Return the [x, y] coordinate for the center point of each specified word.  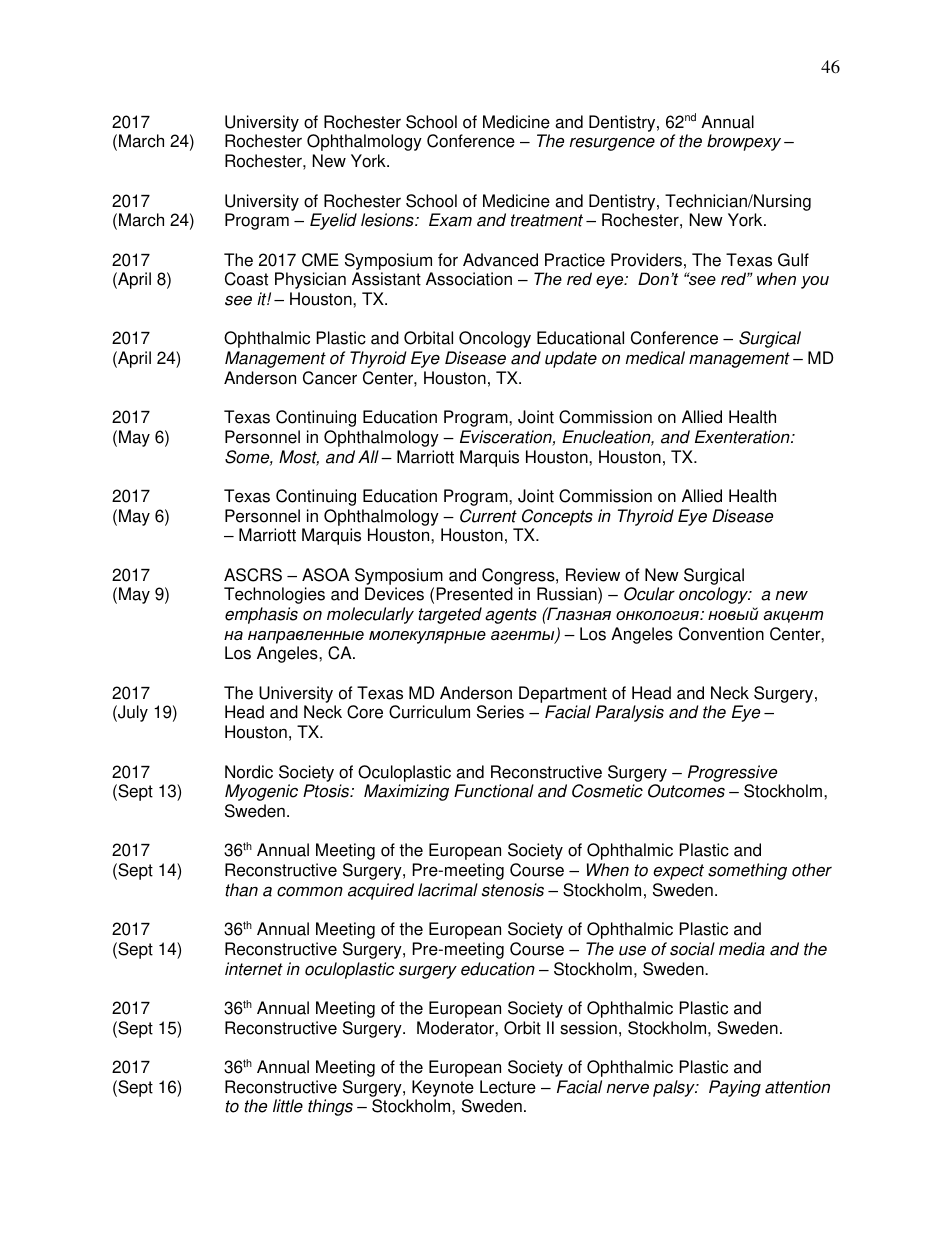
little [288, 1106]
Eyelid [333, 221]
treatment [547, 220]
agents [511, 616]
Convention [721, 634]
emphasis [261, 615]
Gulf [793, 260]
